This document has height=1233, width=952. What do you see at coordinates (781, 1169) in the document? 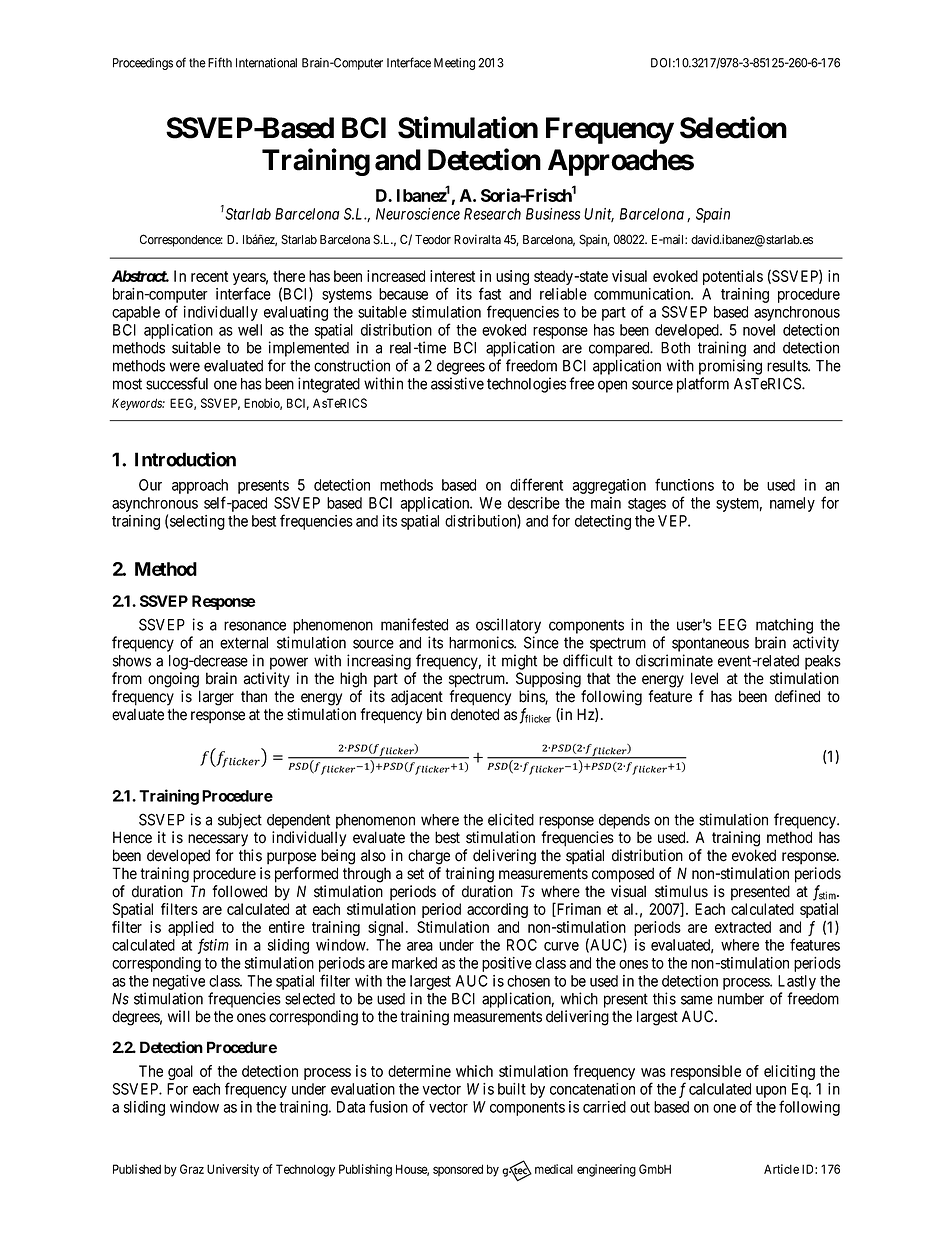
I see `Article` at bounding box center [781, 1169].
